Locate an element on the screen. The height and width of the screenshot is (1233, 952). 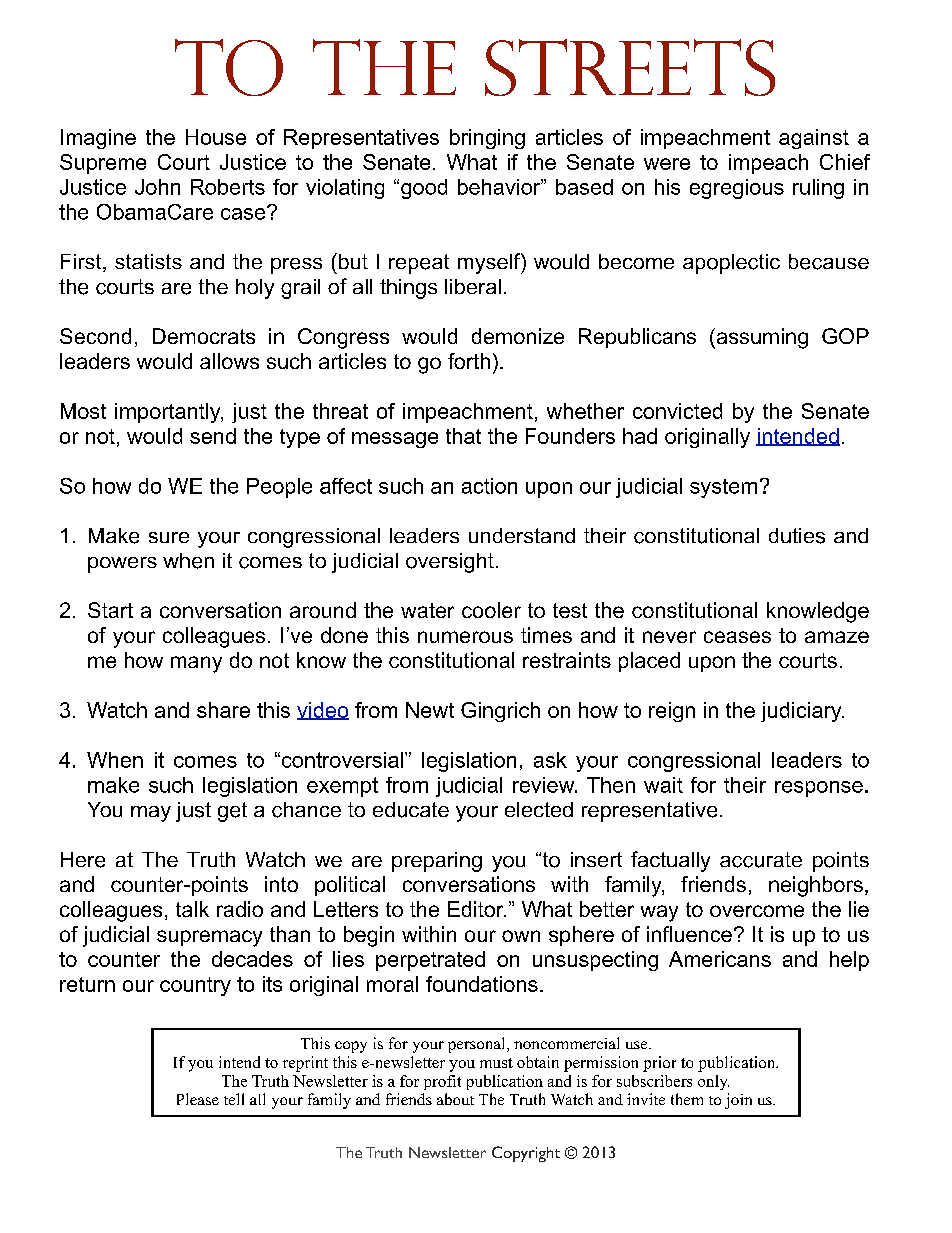
preparing is located at coordinates (437, 862).
